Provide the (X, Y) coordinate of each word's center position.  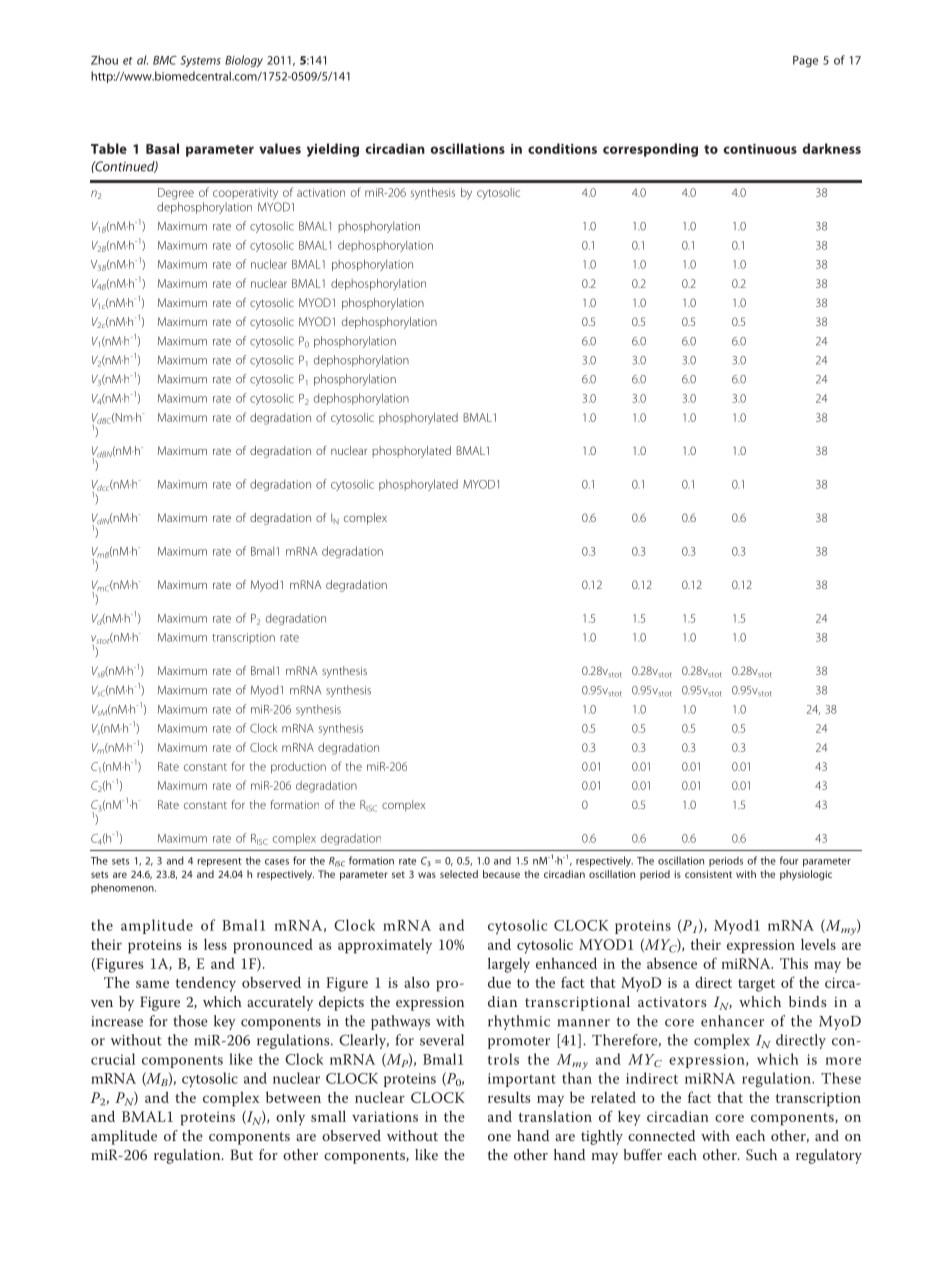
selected (459, 874)
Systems (200, 61)
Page (805, 61)
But (241, 1154)
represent (220, 862)
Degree (176, 194)
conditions (562, 148)
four (789, 860)
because (501, 874)
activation (321, 192)
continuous (760, 149)
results (509, 1097)
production (298, 767)
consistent (708, 874)
